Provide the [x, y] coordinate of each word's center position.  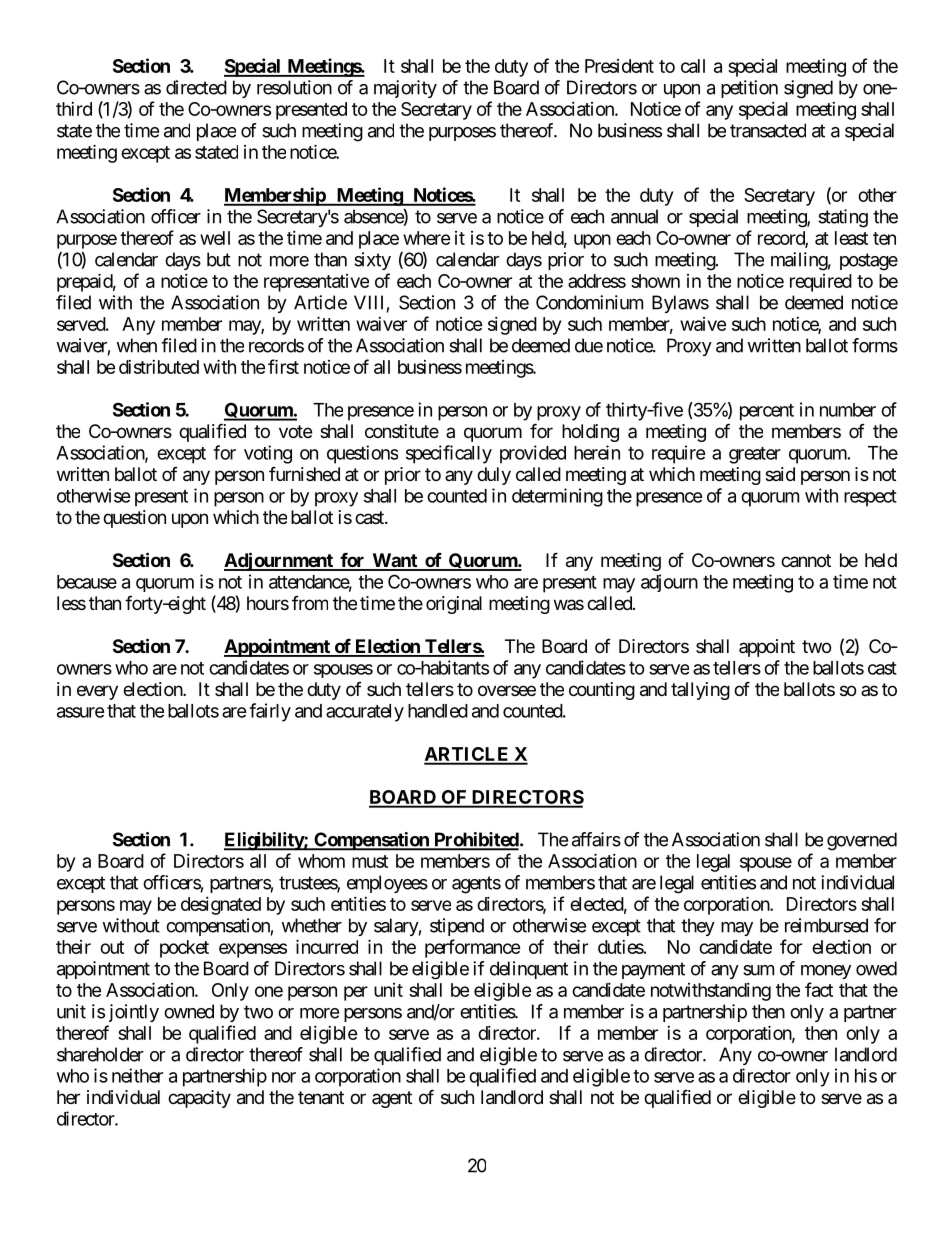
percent [767, 412]
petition [749, 89]
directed [196, 87]
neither [137, 1075]
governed [862, 841]
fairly [270, 712]
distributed [159, 367]
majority [405, 89]
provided [533, 454]
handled [438, 711]
